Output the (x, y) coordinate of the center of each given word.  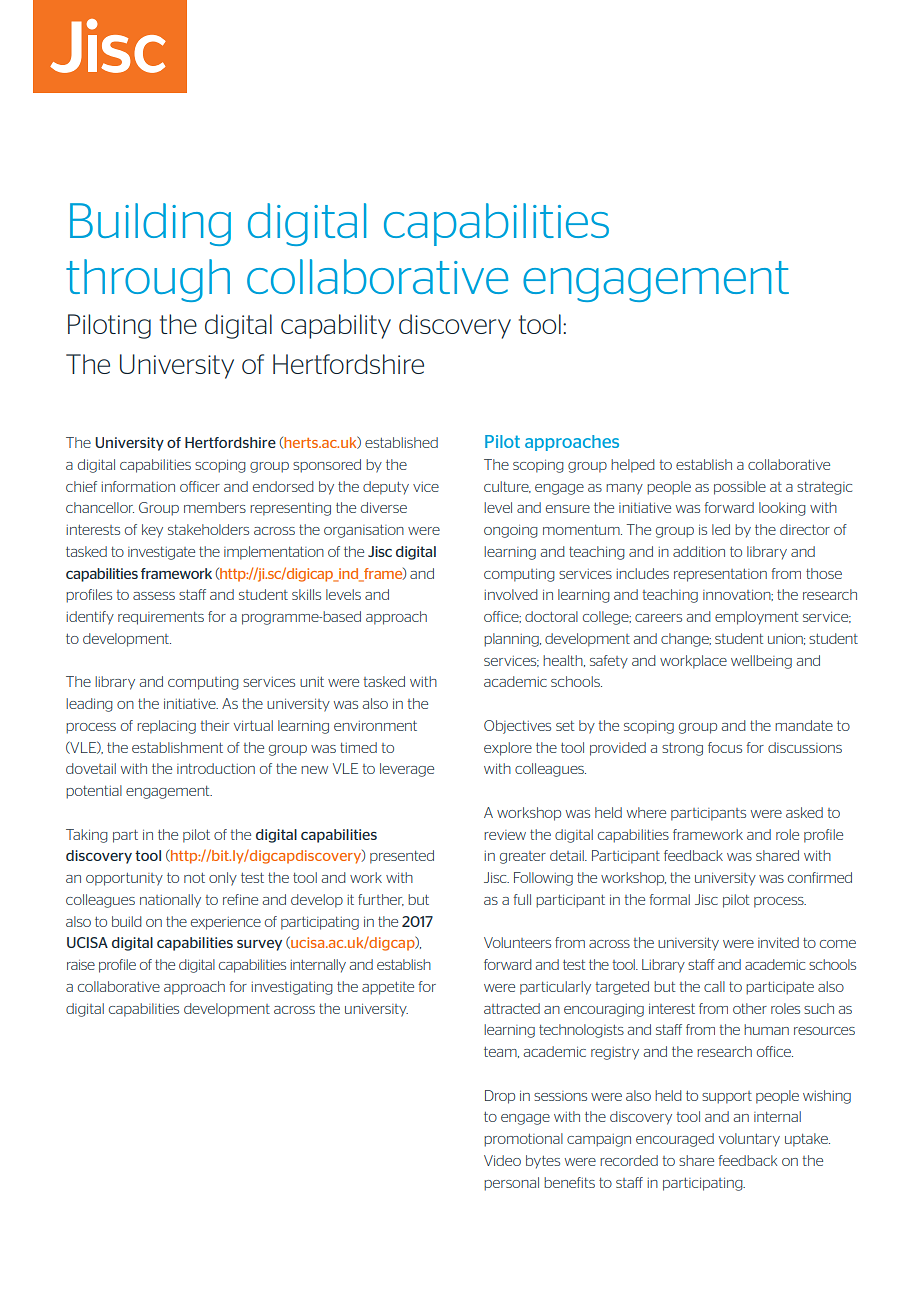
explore (508, 749)
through (148, 280)
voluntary (749, 1140)
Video (502, 1160)
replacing (166, 727)
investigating (292, 988)
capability (336, 326)
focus (725, 747)
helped (633, 466)
